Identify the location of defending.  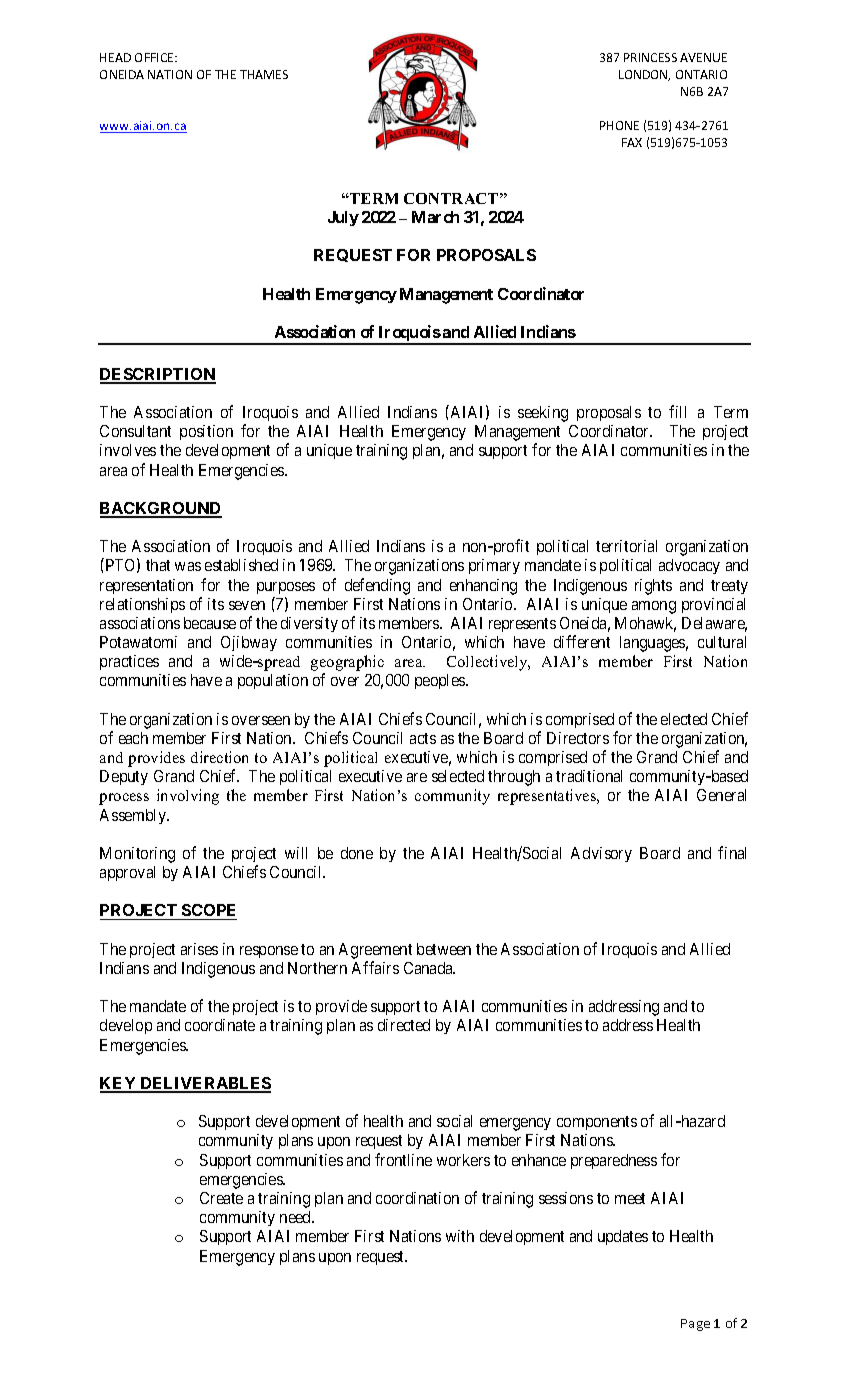
(377, 586).
